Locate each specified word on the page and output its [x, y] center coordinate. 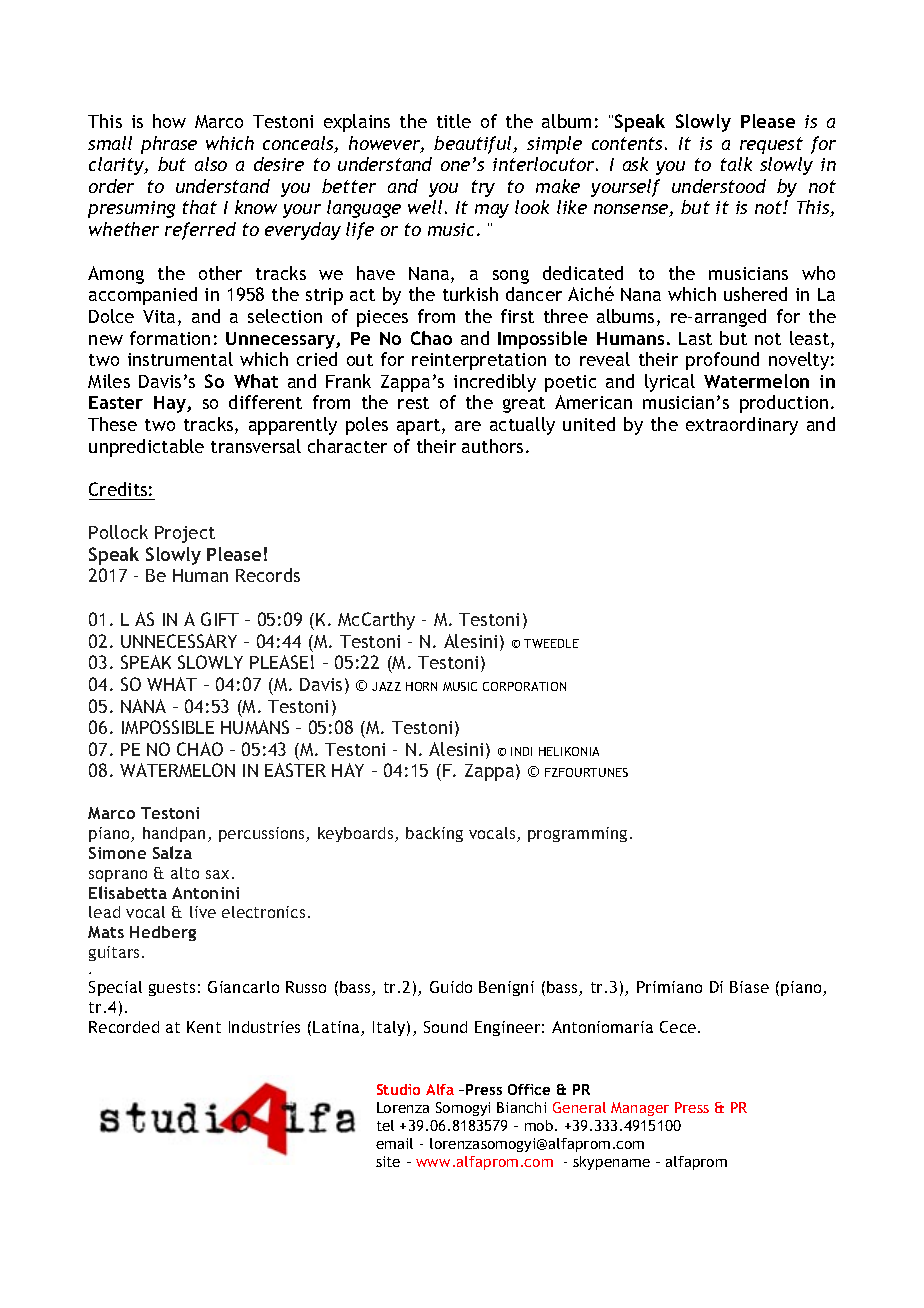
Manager [640, 1109]
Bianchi [521, 1107]
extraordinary [742, 426]
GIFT [220, 619]
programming [577, 834]
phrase [169, 145]
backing [434, 834]
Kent [204, 1027]
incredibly [495, 383]
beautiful [474, 145]
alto [185, 873]
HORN [421, 686]
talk [736, 164]
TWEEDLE [551, 643]
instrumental [180, 359]
